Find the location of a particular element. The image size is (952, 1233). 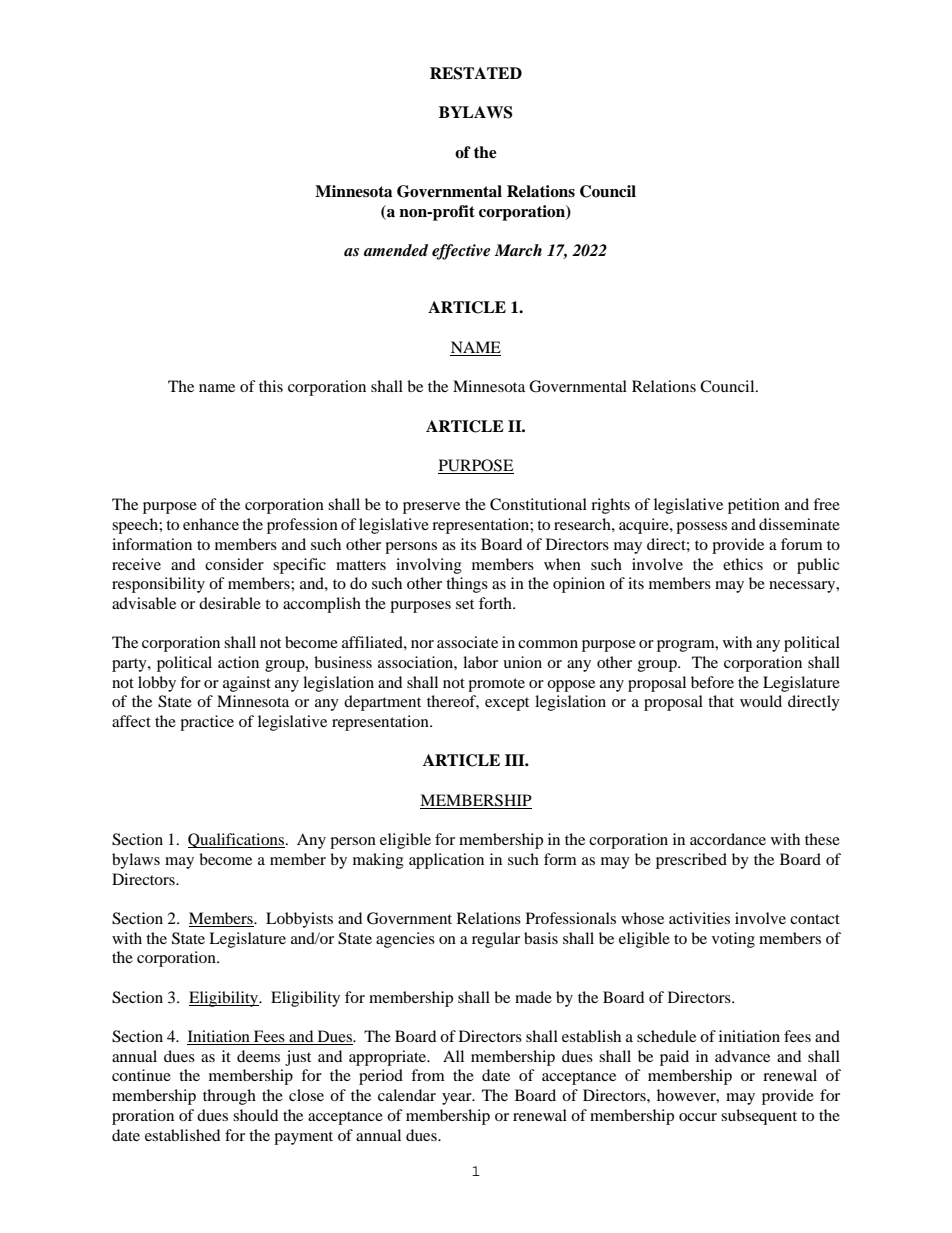

activities is located at coordinates (699, 918).
